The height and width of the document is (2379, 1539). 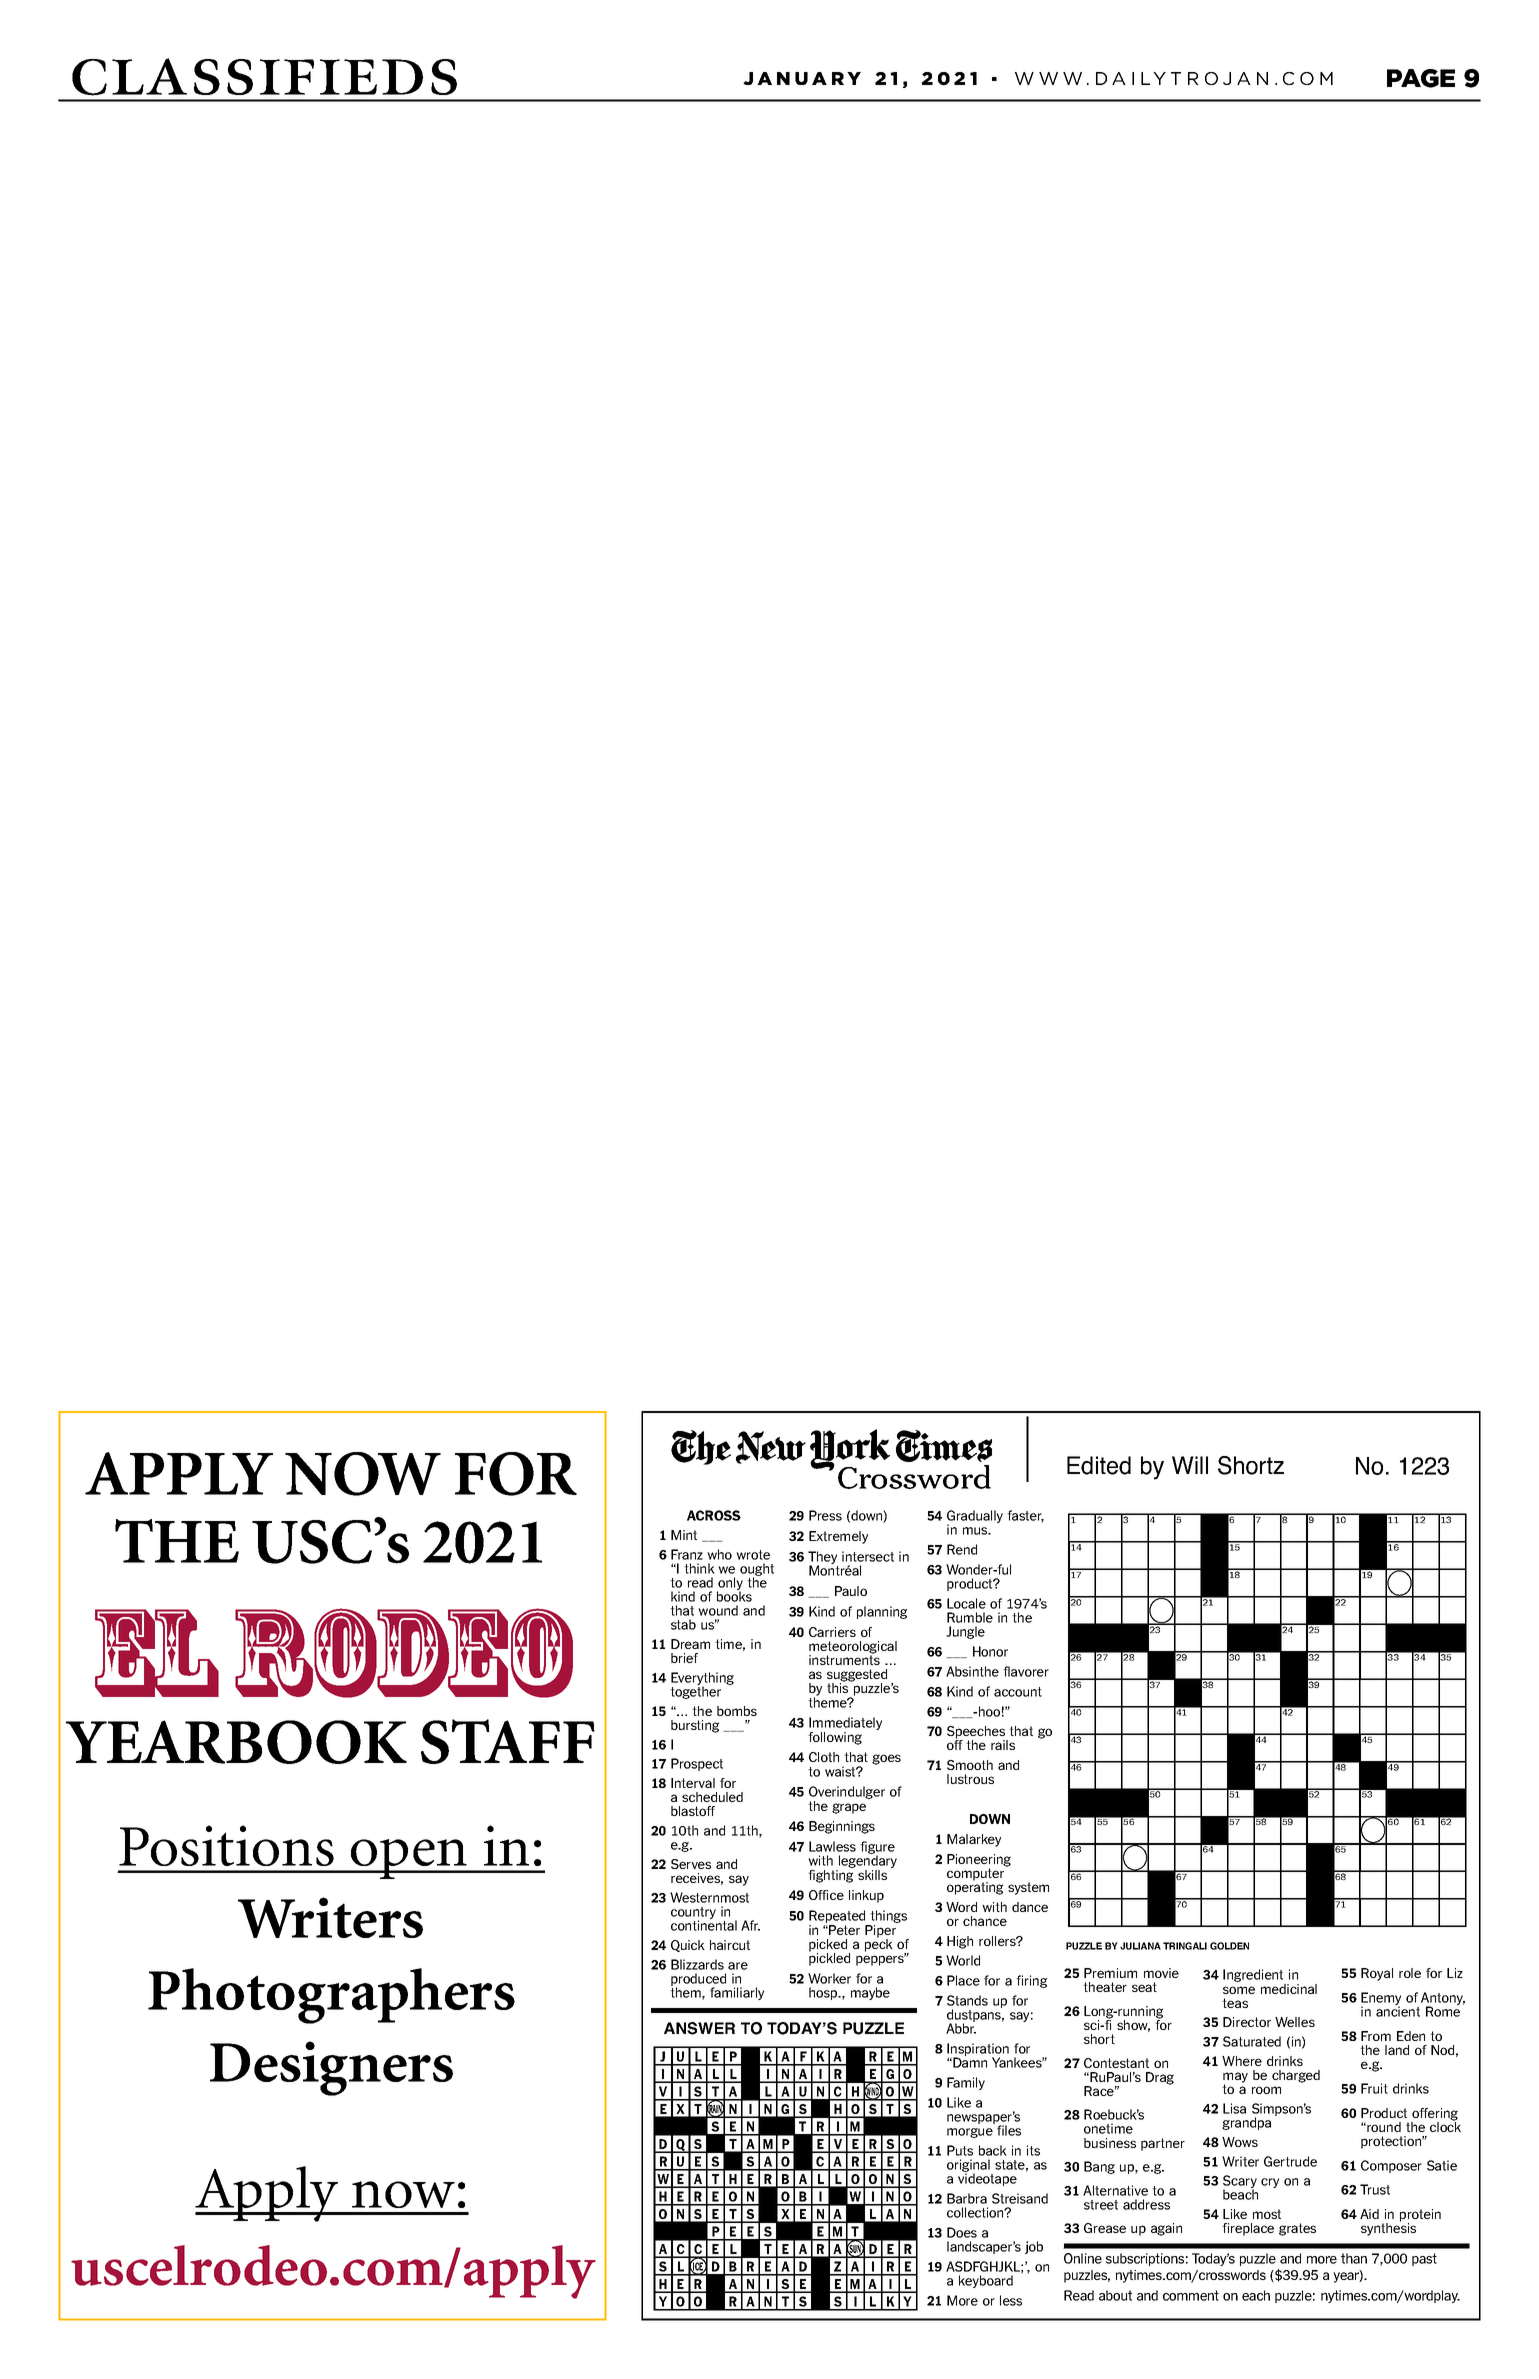 What do you see at coordinates (264, 77) in the document?
I see `Classifieds` at bounding box center [264, 77].
